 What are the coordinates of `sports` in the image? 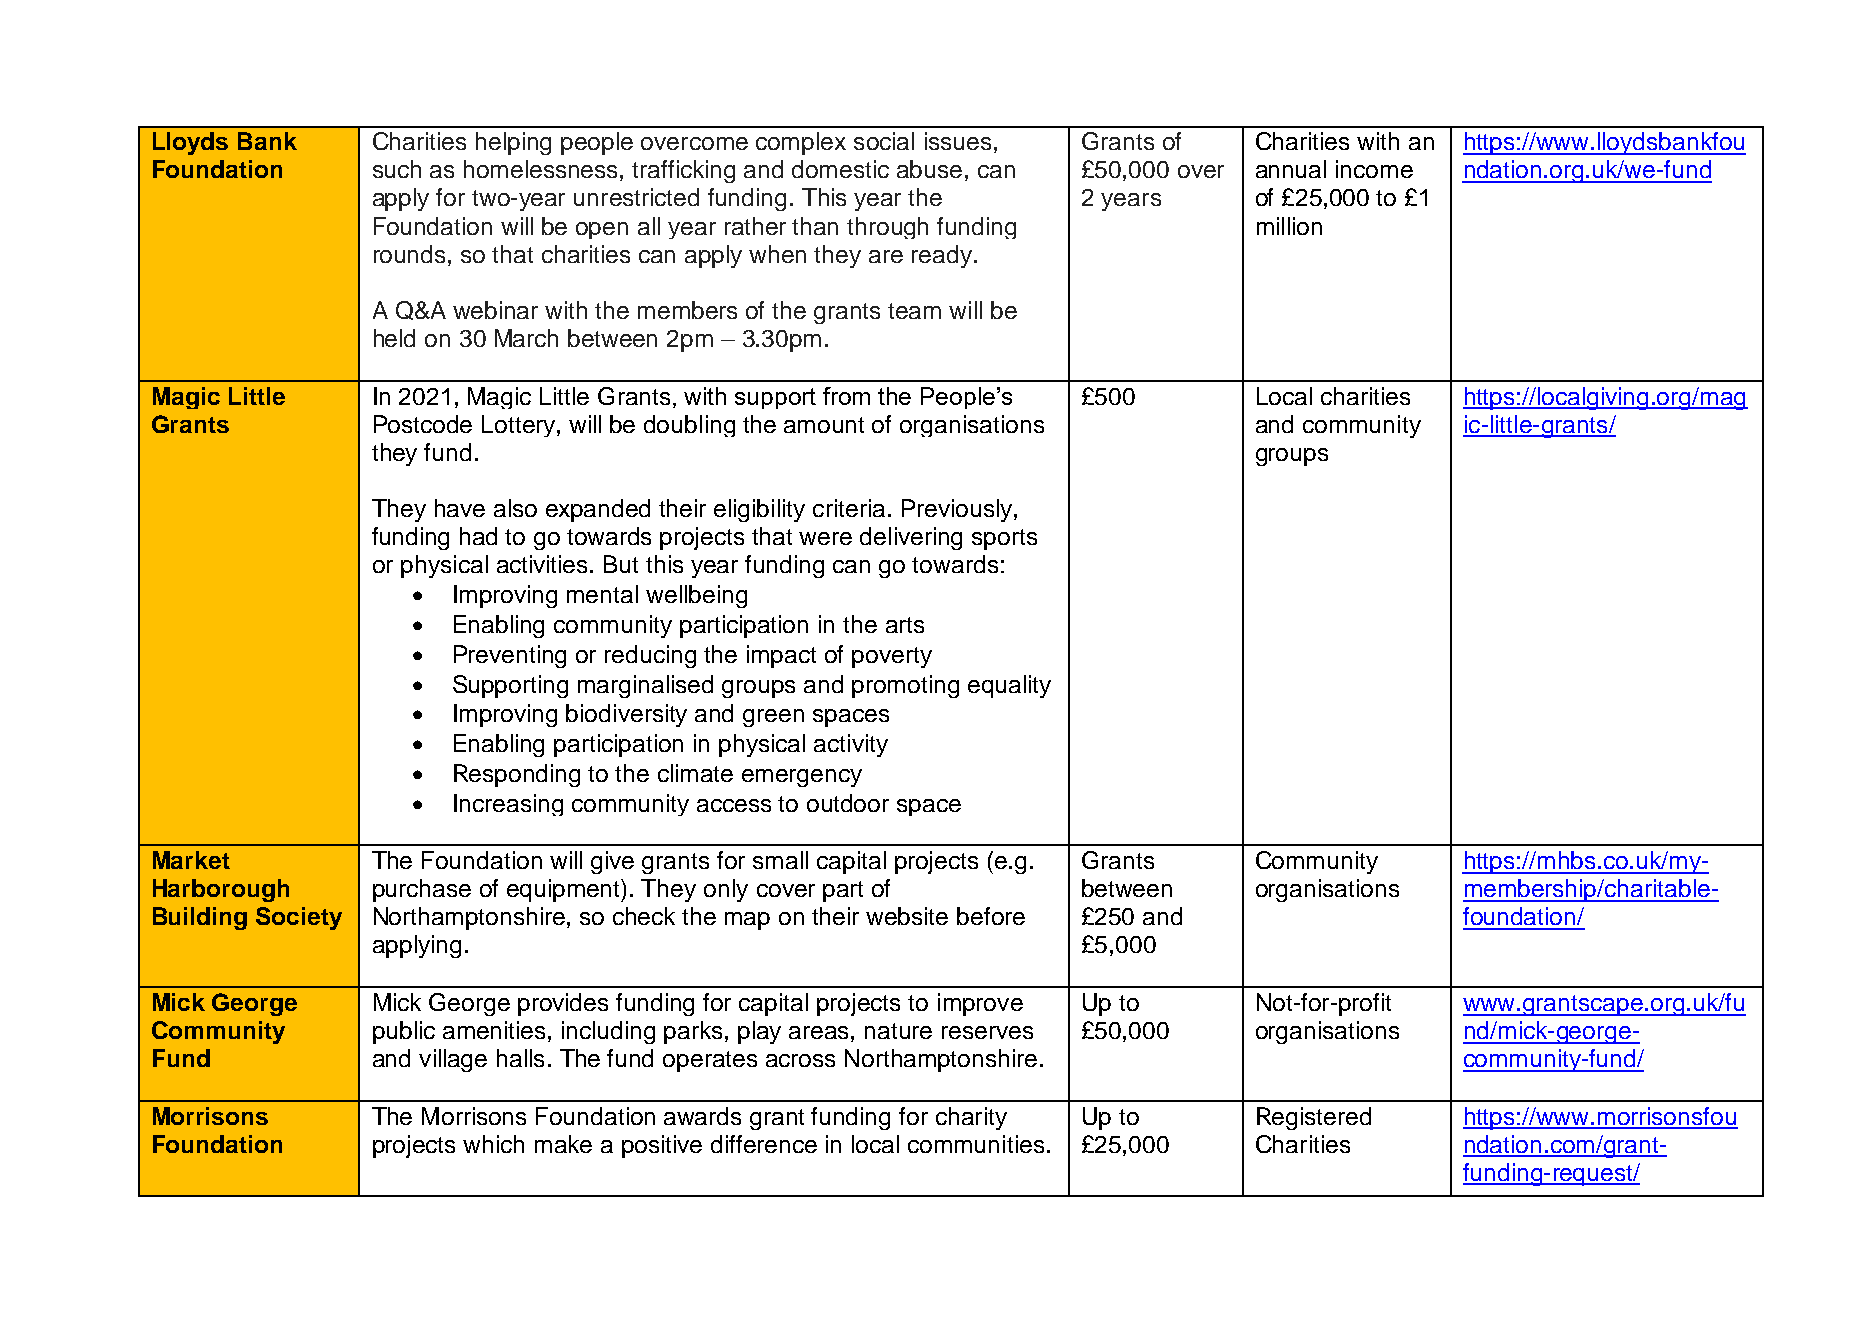 It's located at (1004, 539).
